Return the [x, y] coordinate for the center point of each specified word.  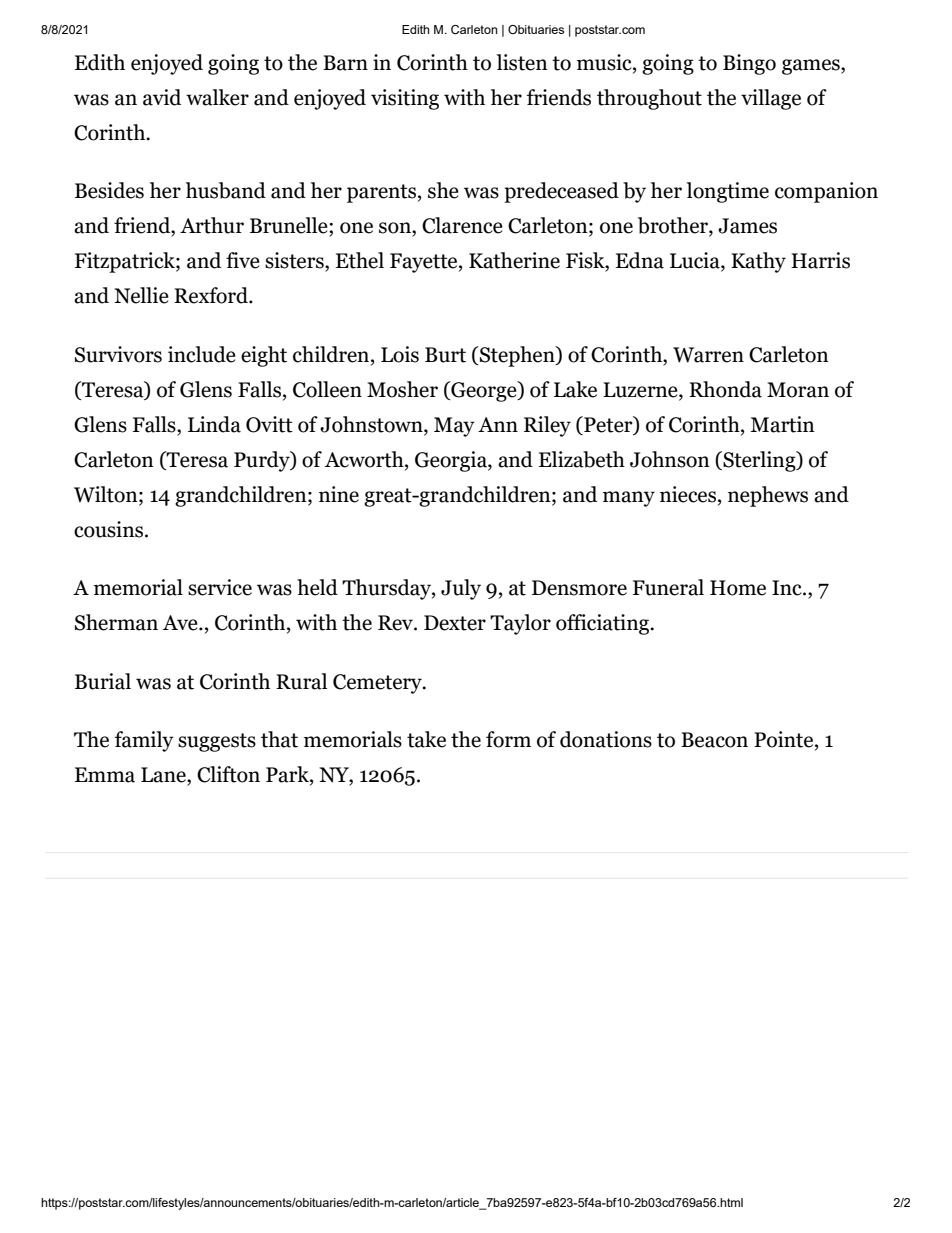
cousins [110, 529]
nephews [768, 496]
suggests [217, 742]
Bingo [749, 64]
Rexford [212, 295]
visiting [405, 99]
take [426, 739]
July [461, 589]
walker [217, 97]
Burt [445, 355]
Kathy [758, 262]
